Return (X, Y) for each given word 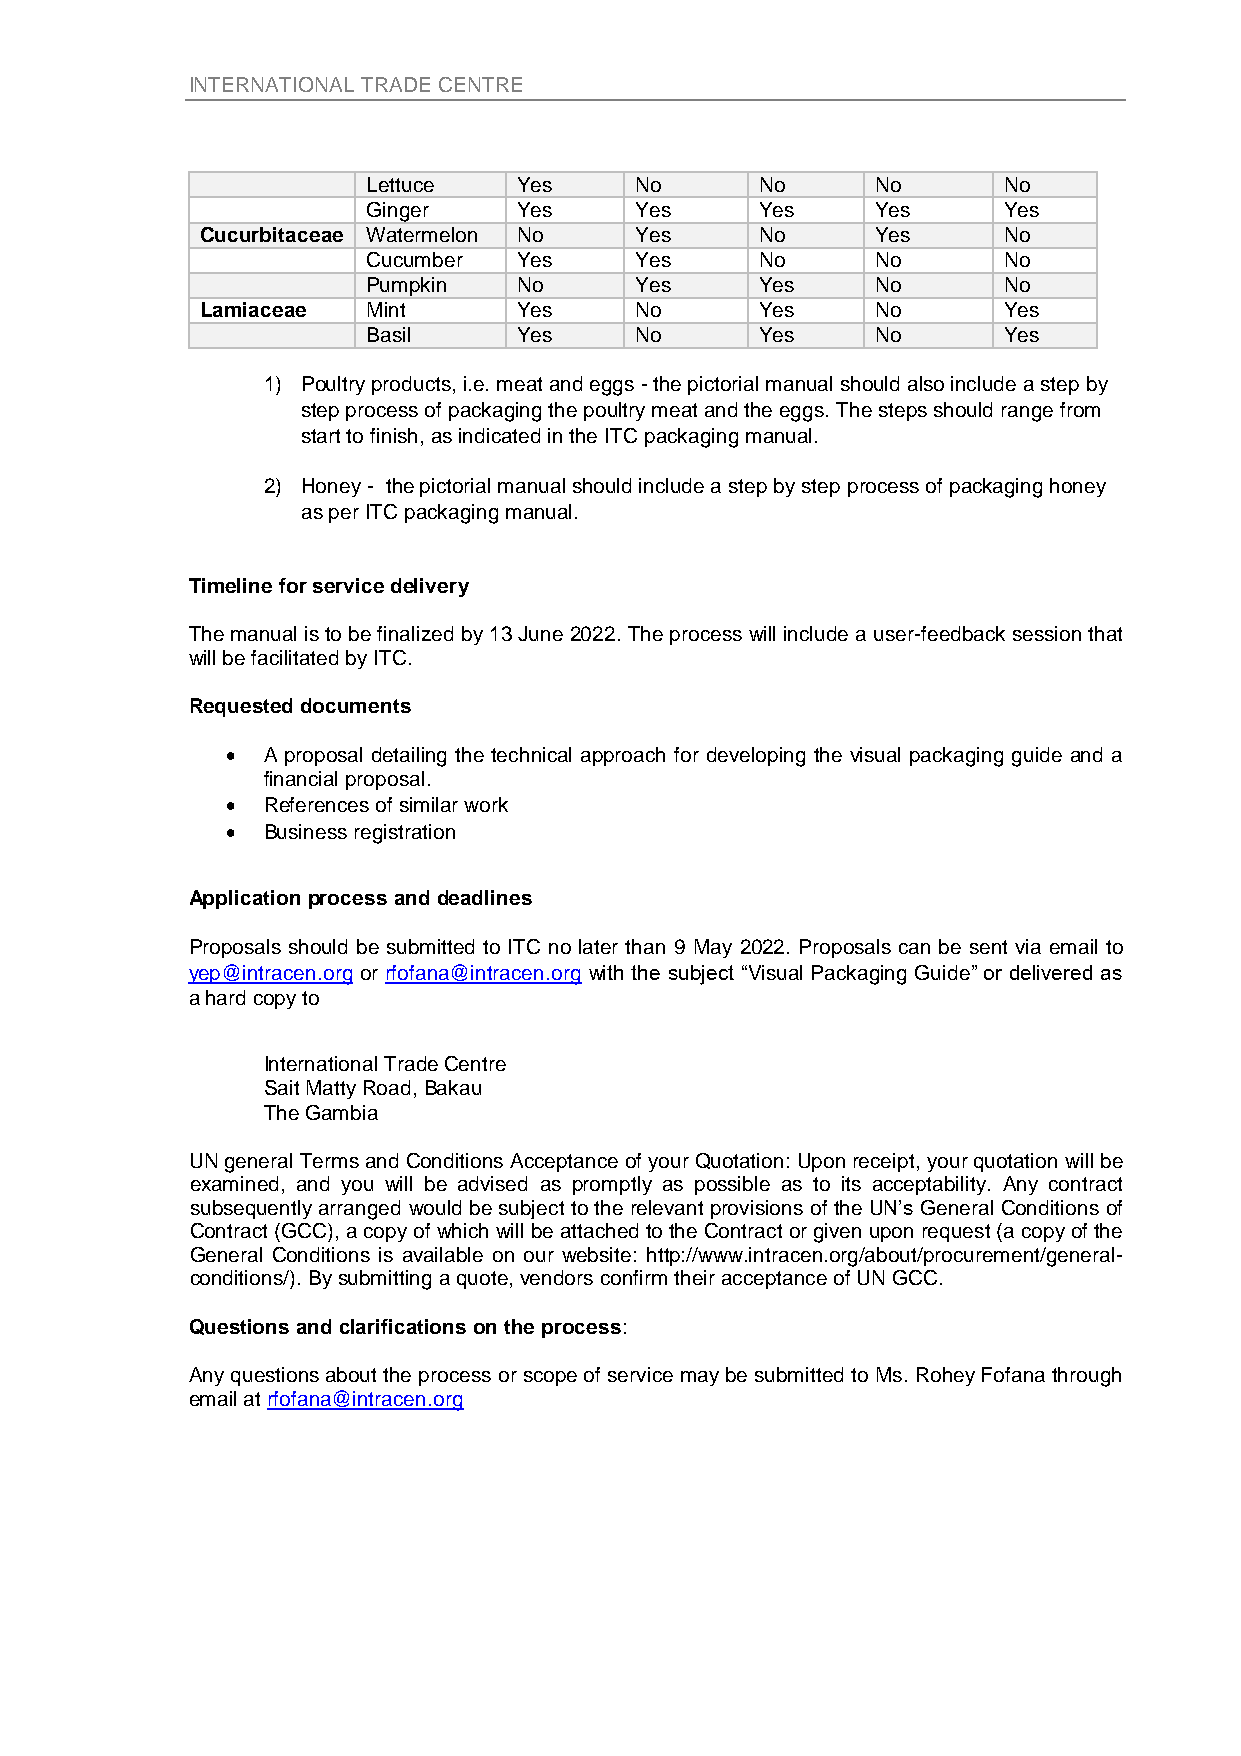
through (1086, 1377)
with (606, 972)
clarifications (403, 1326)
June (540, 633)
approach (623, 756)
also (926, 383)
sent (988, 947)
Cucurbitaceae (272, 234)
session (1047, 633)
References (317, 804)
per (344, 515)
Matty (331, 1089)
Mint (386, 309)
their (694, 1277)
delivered (1051, 972)
